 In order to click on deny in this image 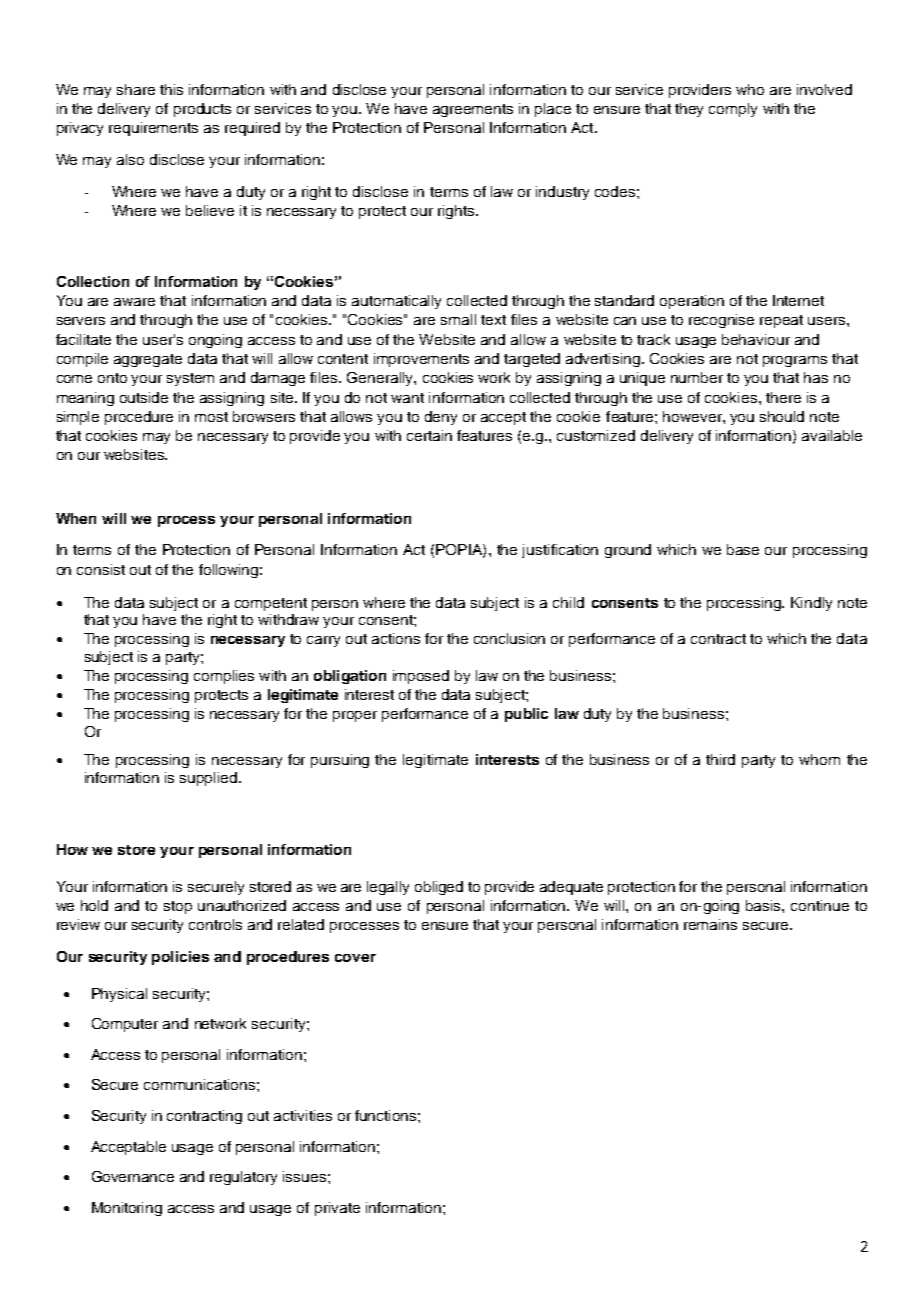, I will do `click(441, 418)`.
